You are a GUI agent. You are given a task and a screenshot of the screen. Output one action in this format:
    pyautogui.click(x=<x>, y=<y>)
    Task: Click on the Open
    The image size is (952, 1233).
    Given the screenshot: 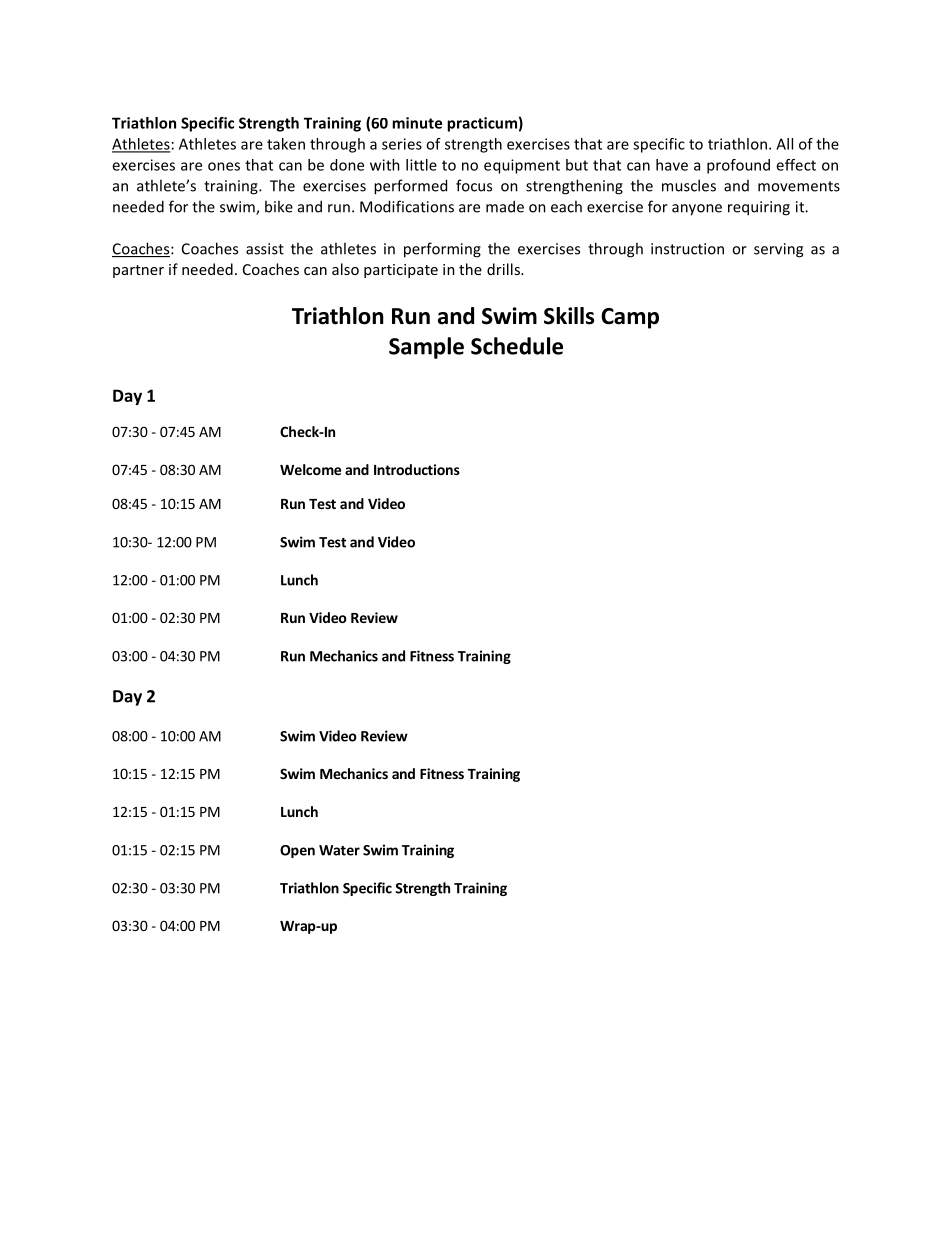 What is the action you would take?
    pyautogui.click(x=297, y=851)
